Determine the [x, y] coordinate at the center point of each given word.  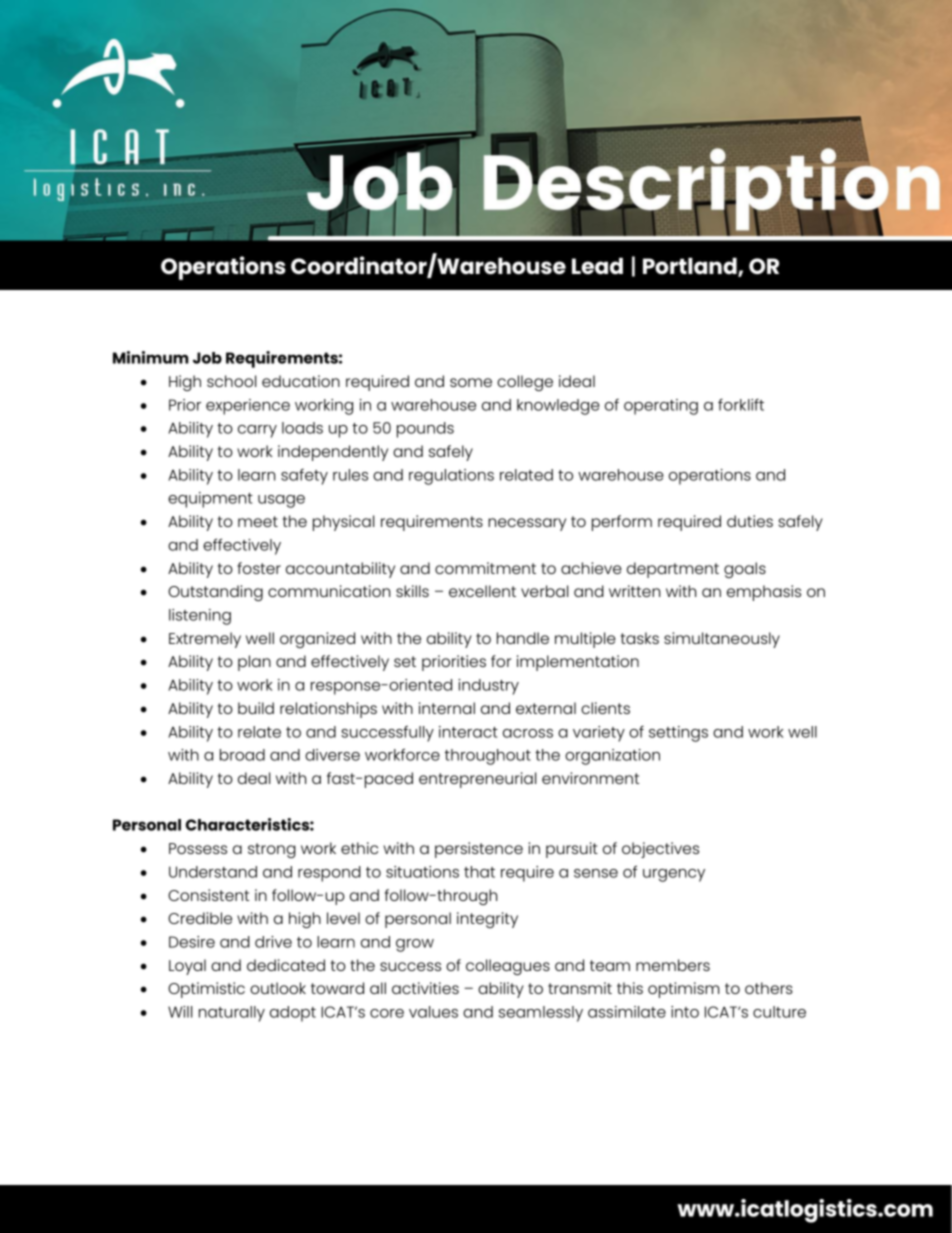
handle [523, 638]
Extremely [205, 640]
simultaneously [722, 640]
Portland [691, 267]
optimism [684, 990]
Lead [597, 265]
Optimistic [206, 990]
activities [425, 988]
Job [207, 358]
